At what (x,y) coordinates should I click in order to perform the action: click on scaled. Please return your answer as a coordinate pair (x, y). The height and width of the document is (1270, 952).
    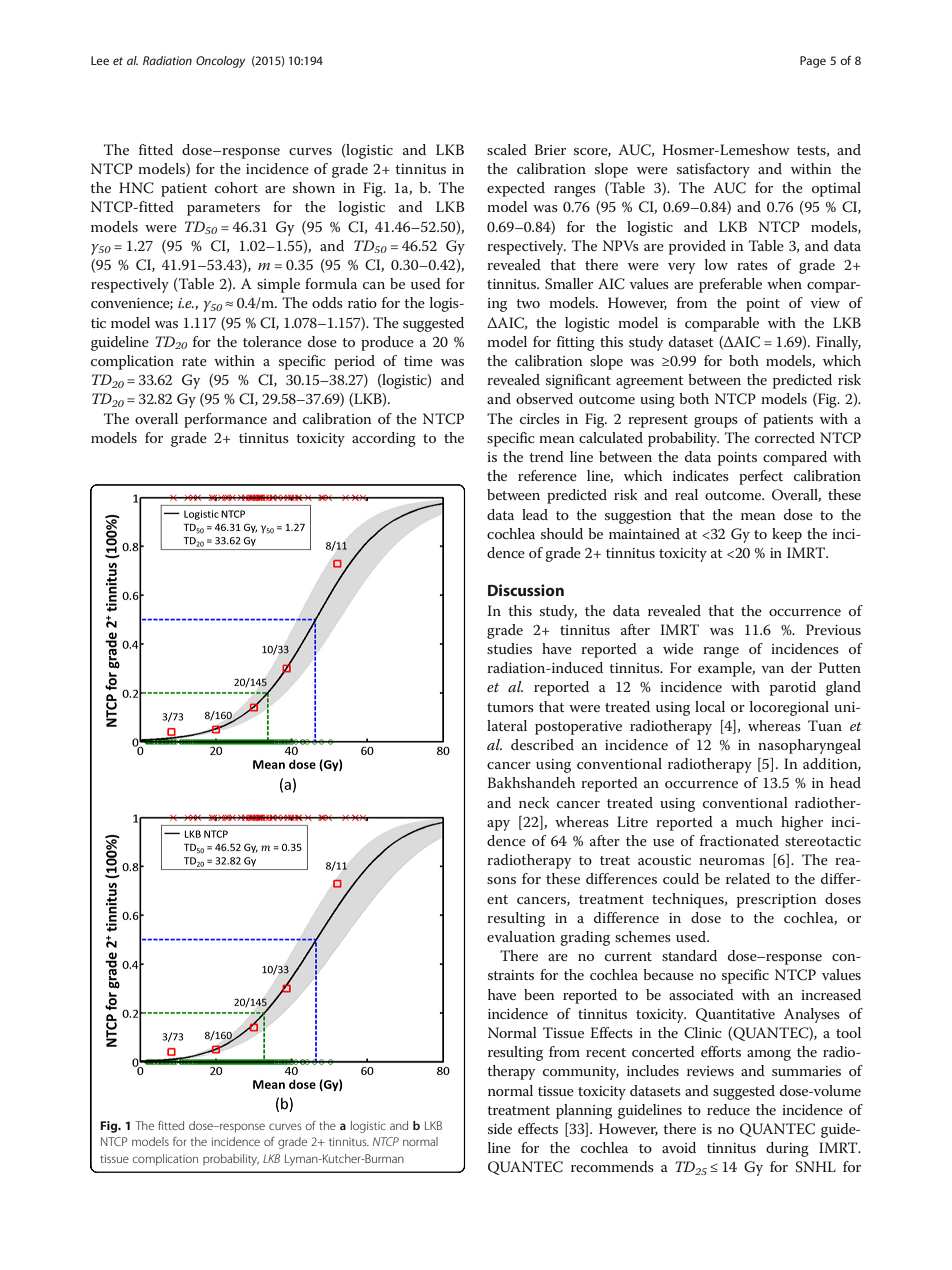
    Looking at the image, I should click on (507, 149).
